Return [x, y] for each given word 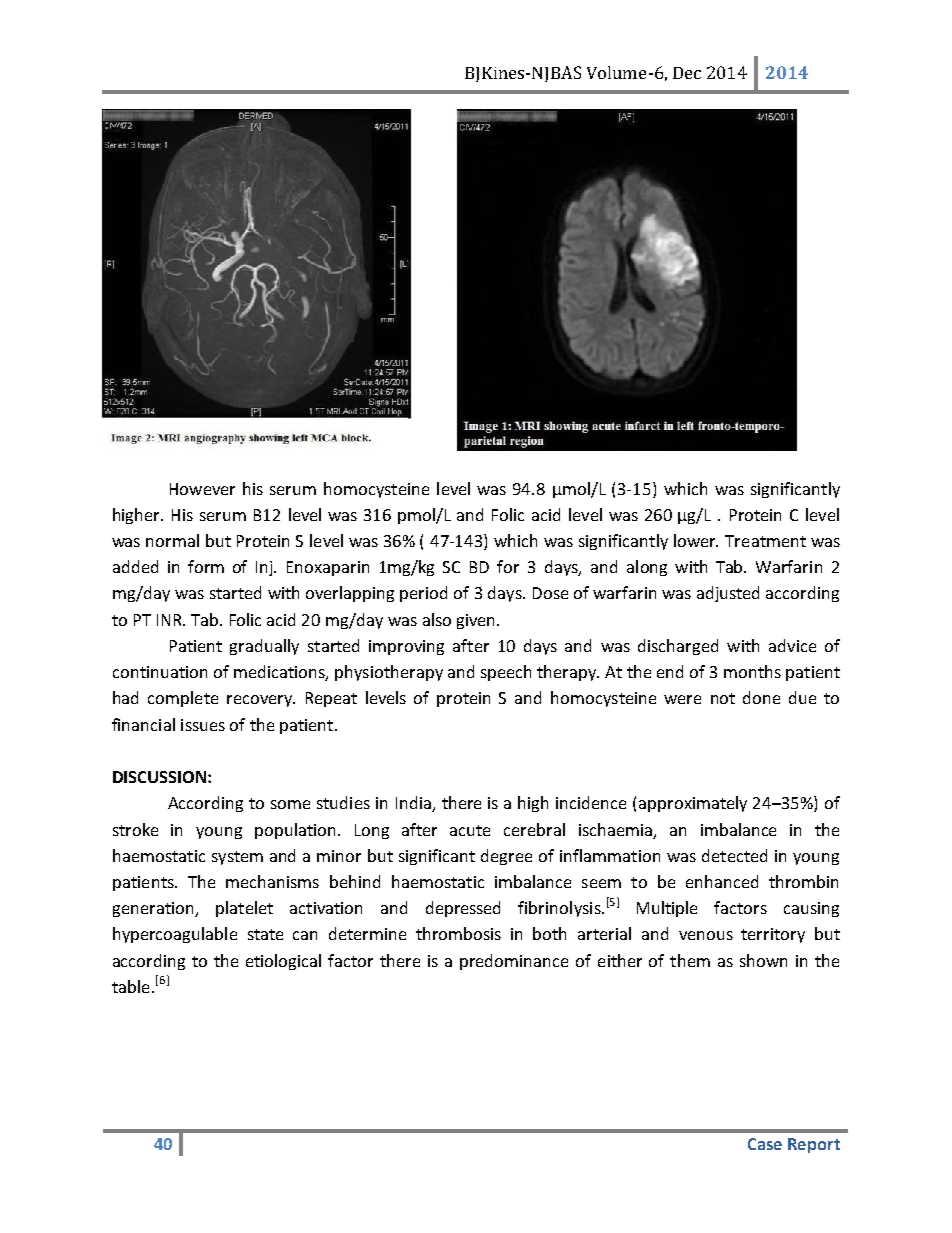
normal [172, 540]
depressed [463, 909]
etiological [283, 962]
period [423, 594]
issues [203, 725]
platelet [244, 909]
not [723, 698]
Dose [550, 593]
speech [506, 673]
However [202, 489]
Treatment [765, 541]
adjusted [728, 594]
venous [706, 935]
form [206, 566]
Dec [687, 73]
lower [696, 540]
